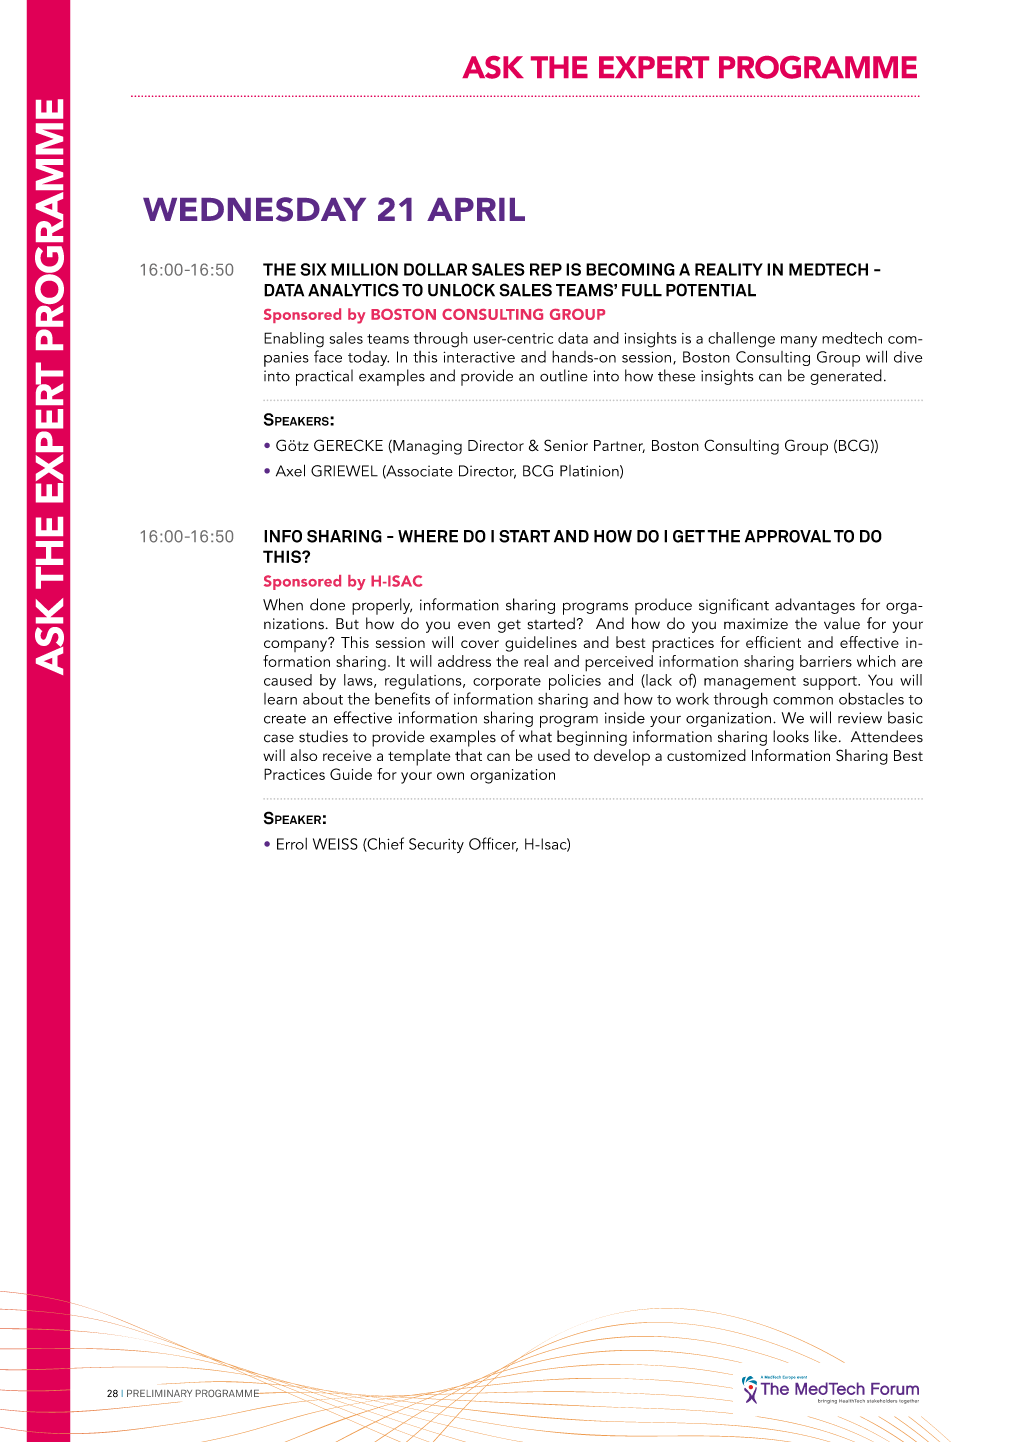 The image size is (1019, 1442). What do you see at coordinates (292, 844) in the page?
I see `Errol` at bounding box center [292, 844].
